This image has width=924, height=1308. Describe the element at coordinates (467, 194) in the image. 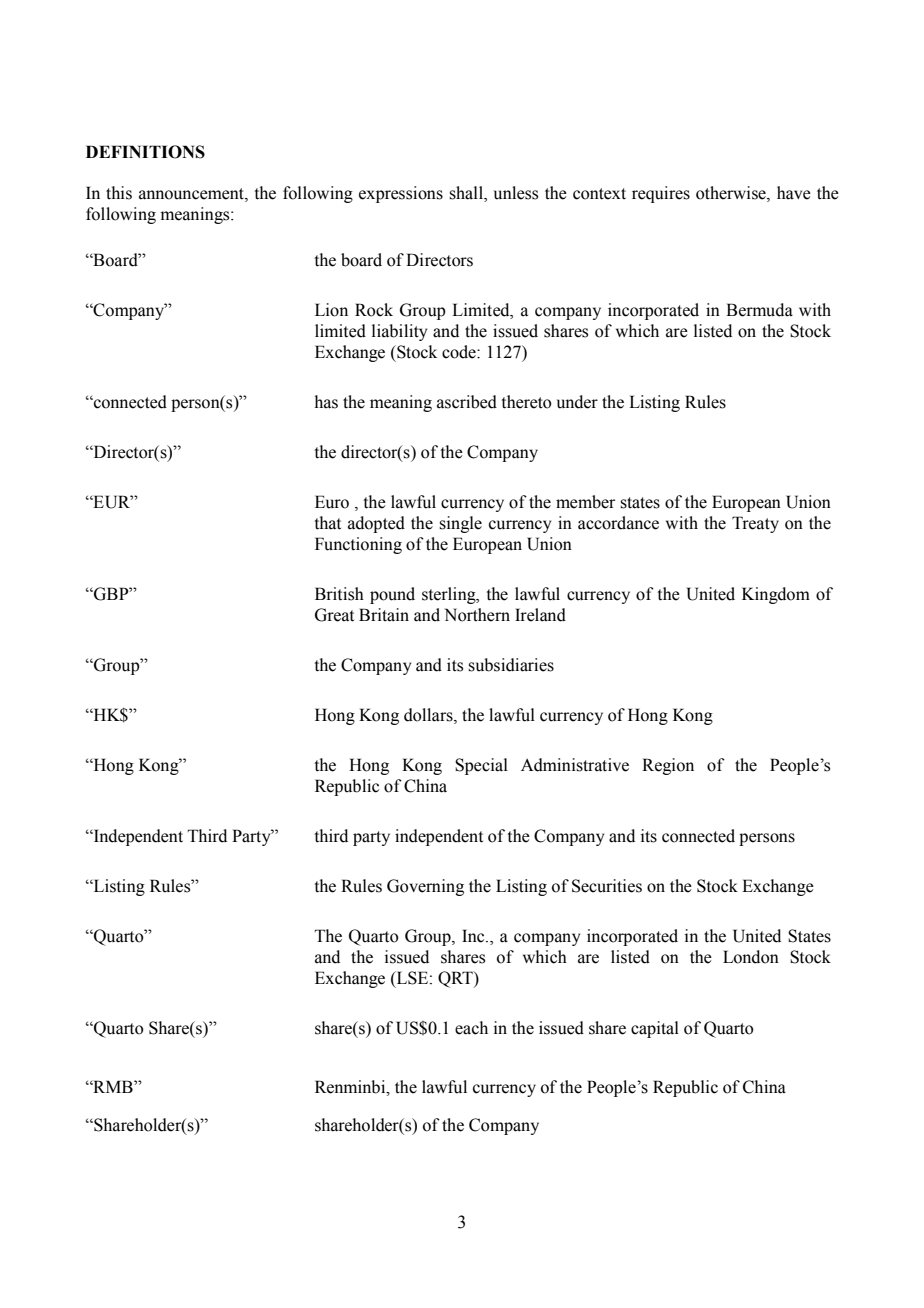

I see `shall` at that location.
